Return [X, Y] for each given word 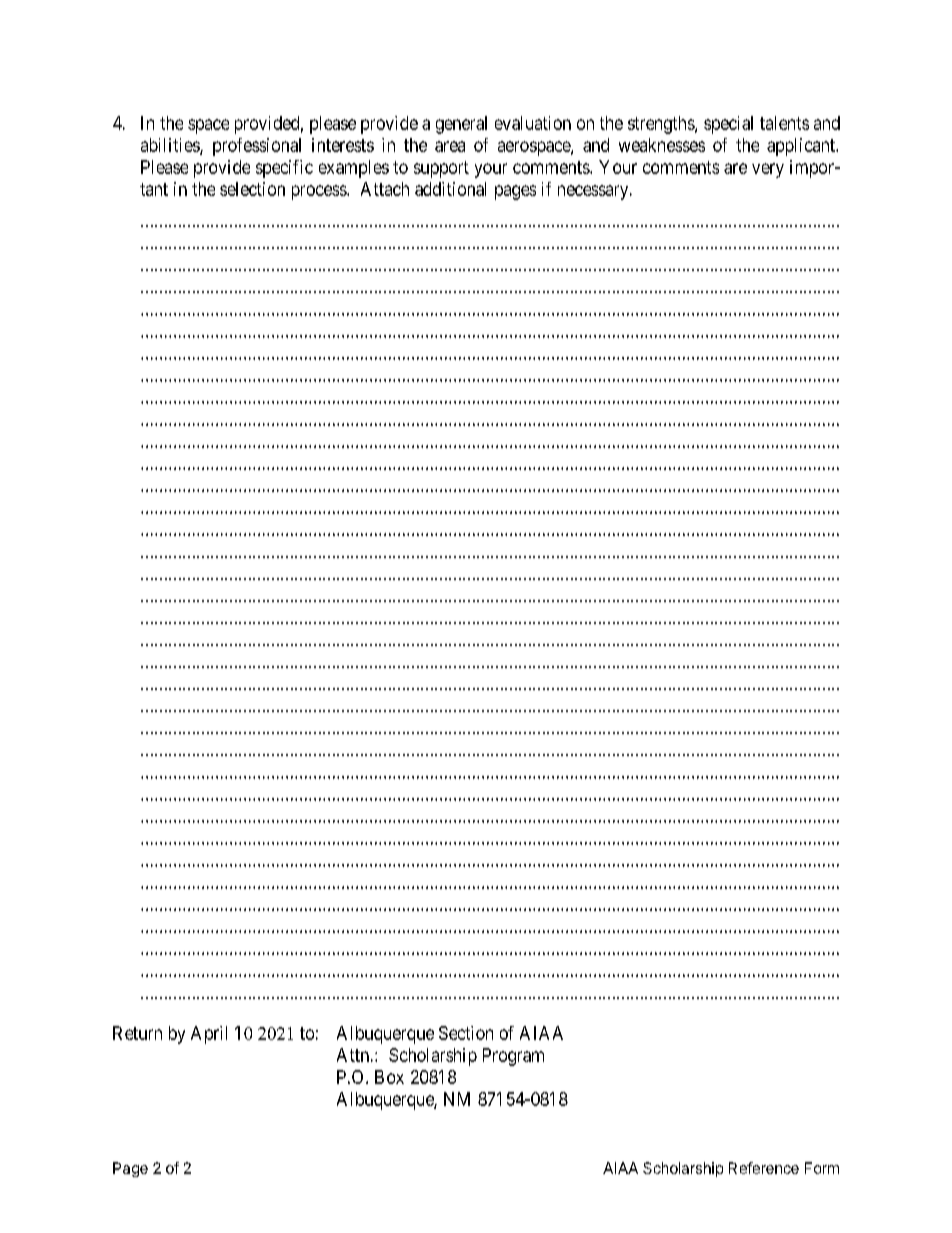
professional [257, 147]
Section [466, 1033]
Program [513, 1057]
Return [137, 1033]
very [768, 170]
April [209, 1035]
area [450, 146]
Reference [764, 1168]
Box [389, 1077]
